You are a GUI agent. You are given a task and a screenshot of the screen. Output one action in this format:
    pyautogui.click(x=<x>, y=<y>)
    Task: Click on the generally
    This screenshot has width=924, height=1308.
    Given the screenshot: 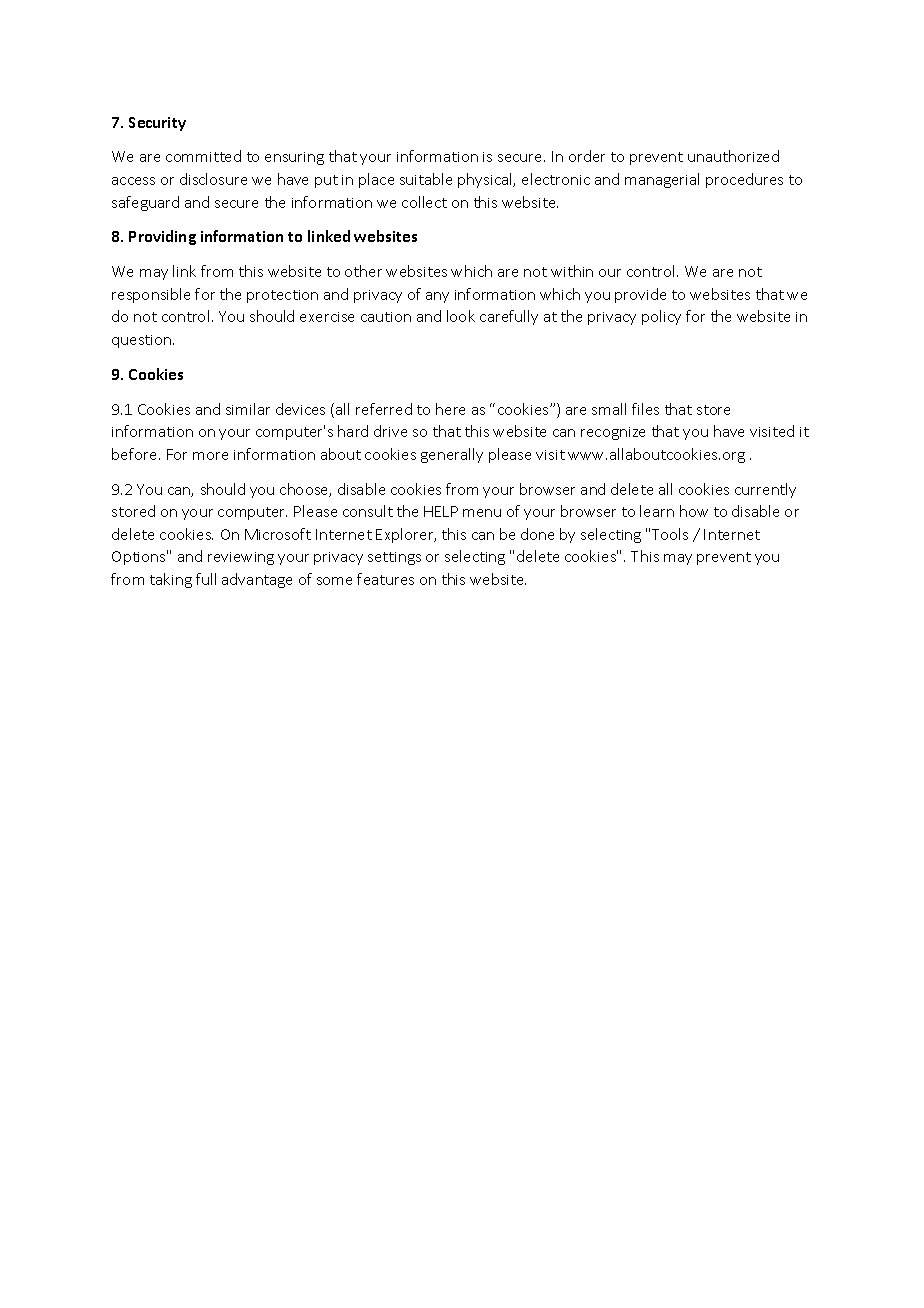 What is the action you would take?
    pyautogui.click(x=452, y=455)
